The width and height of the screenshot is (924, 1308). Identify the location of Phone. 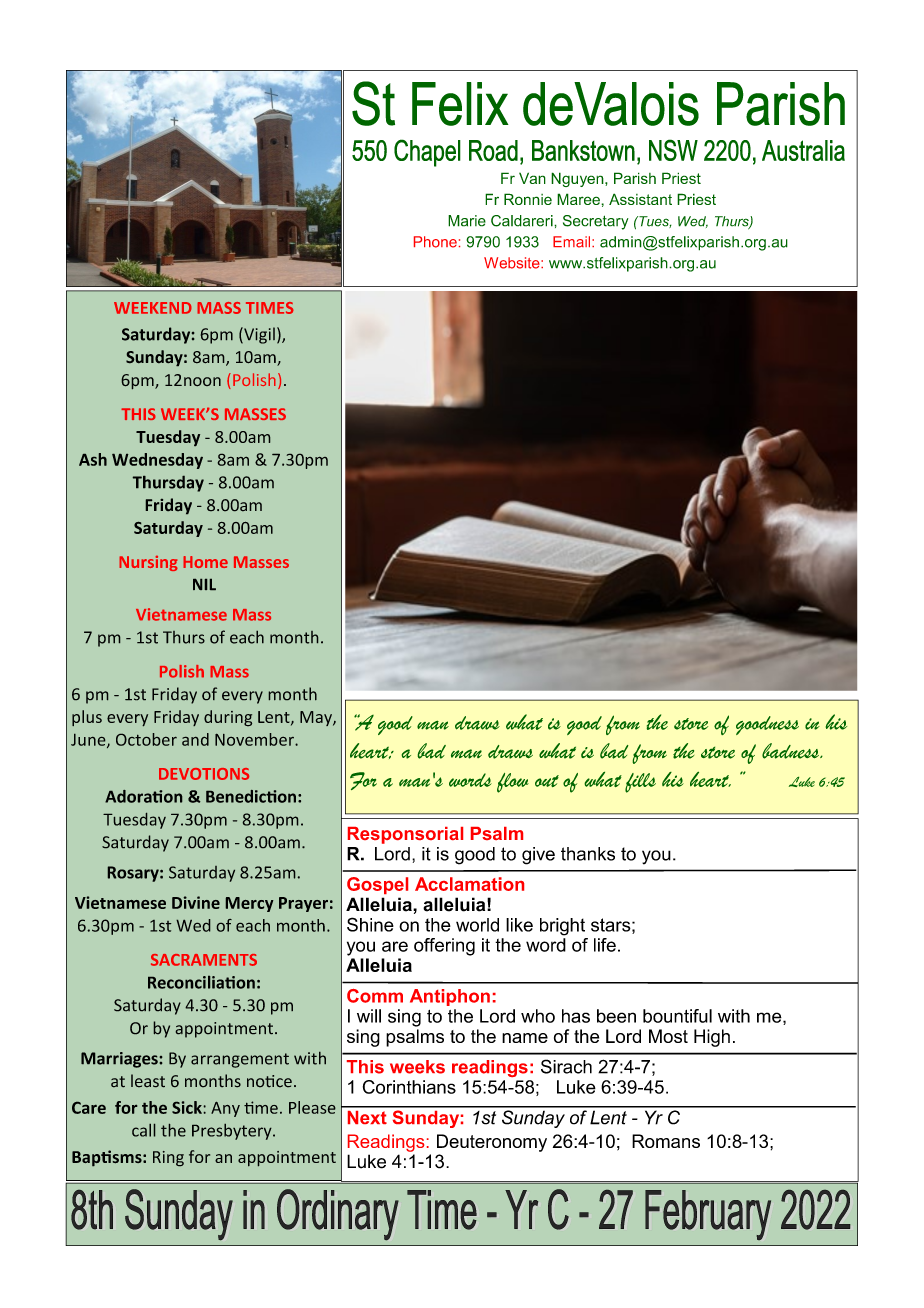
(435, 242).
